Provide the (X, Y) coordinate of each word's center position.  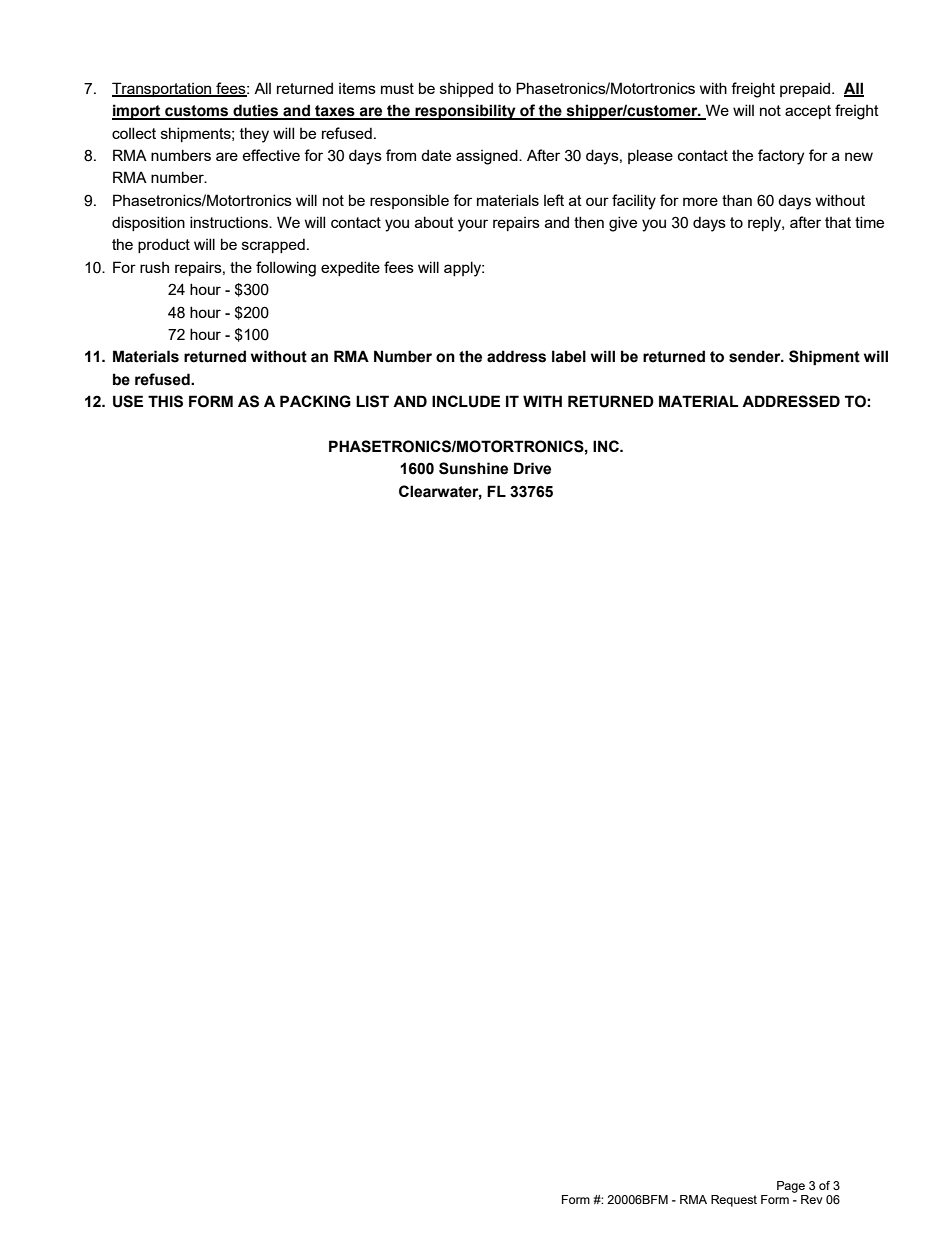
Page (791, 1187)
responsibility (465, 112)
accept (808, 112)
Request (734, 1201)
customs (197, 112)
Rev (812, 1199)
